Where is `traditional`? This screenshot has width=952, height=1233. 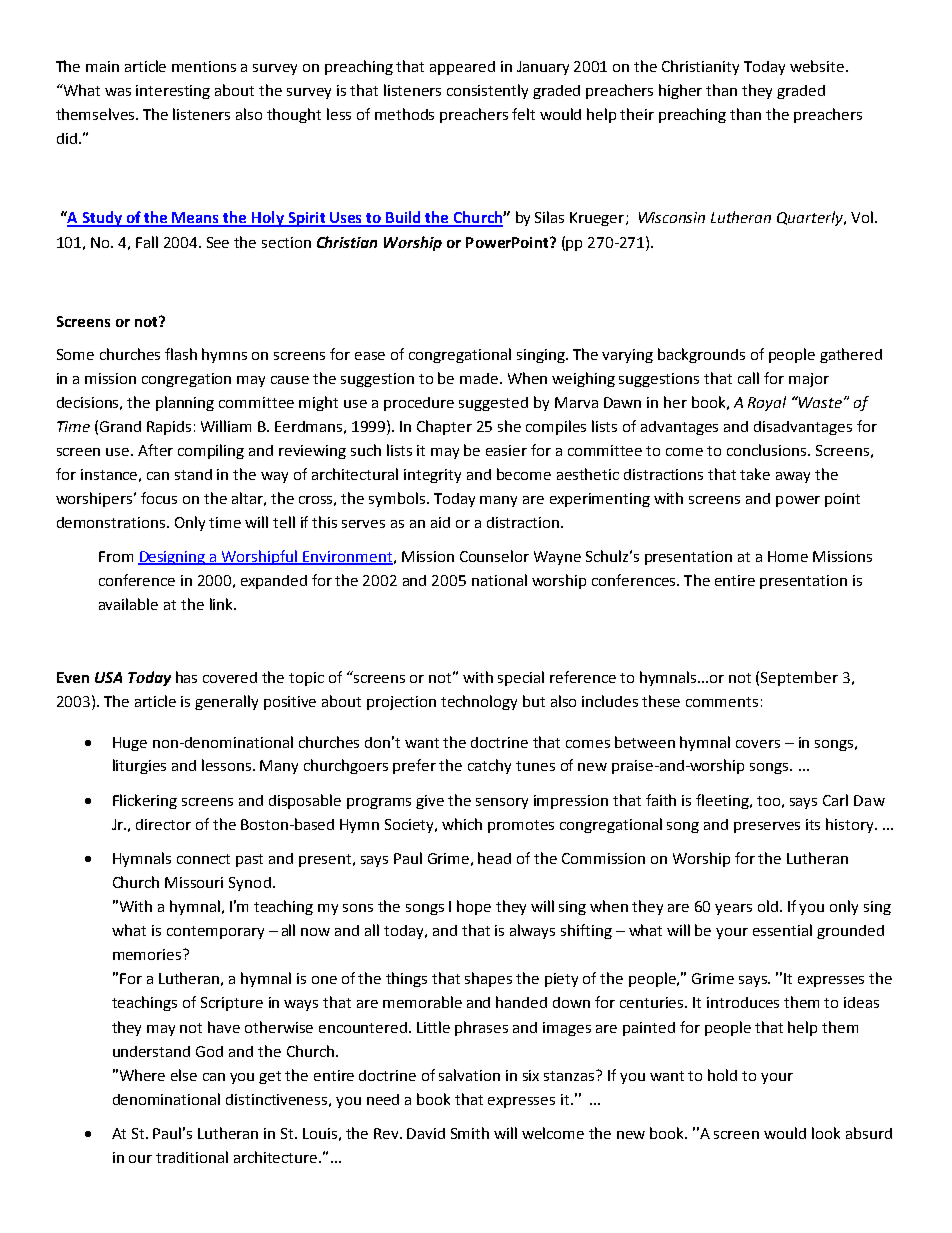 traditional is located at coordinates (192, 1157).
